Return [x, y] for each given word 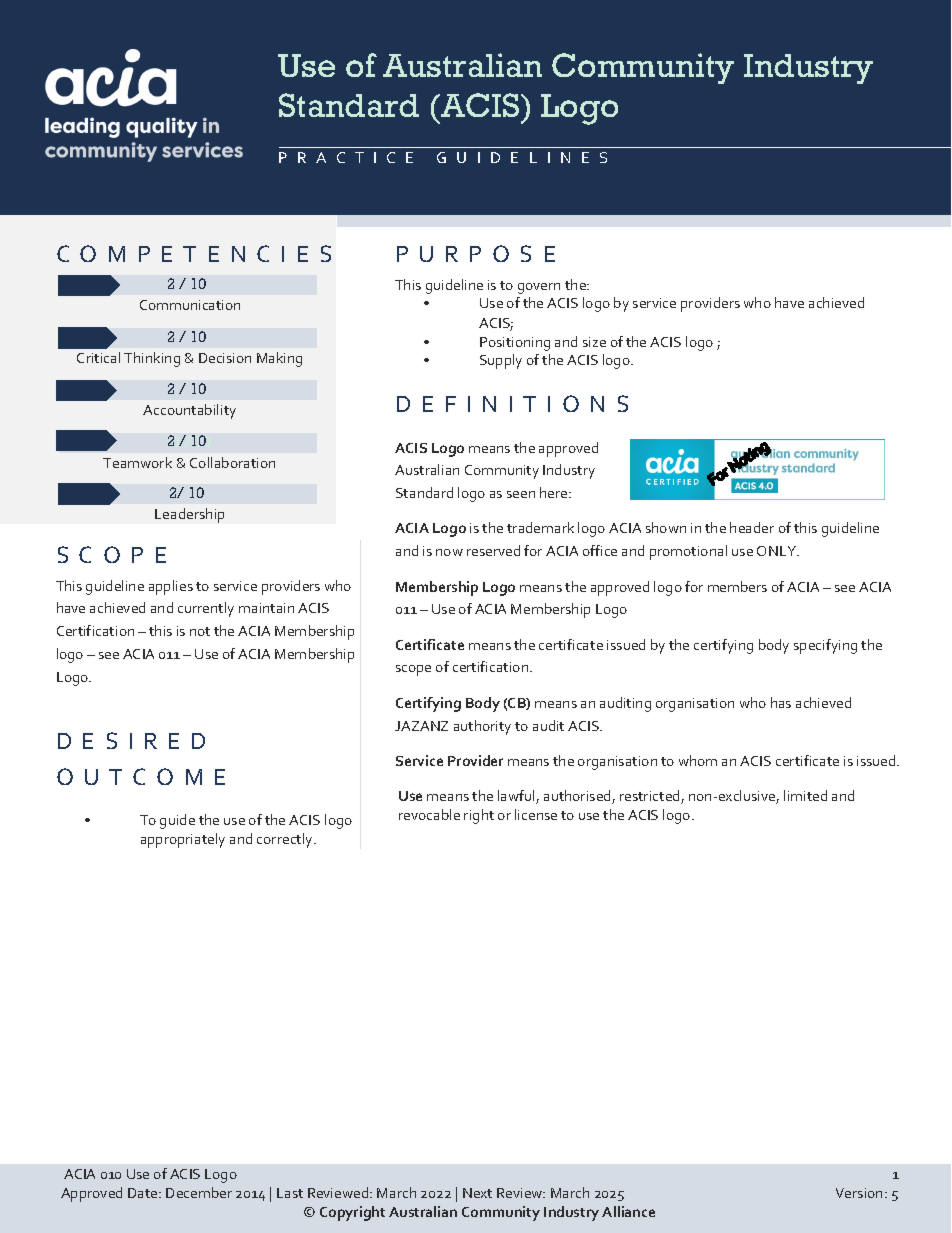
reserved [493, 550]
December [199, 1192]
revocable [429, 814]
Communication [190, 305]
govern [539, 288]
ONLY [778, 551]
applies [171, 587]
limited [805, 795]
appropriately [183, 840]
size [594, 342]
